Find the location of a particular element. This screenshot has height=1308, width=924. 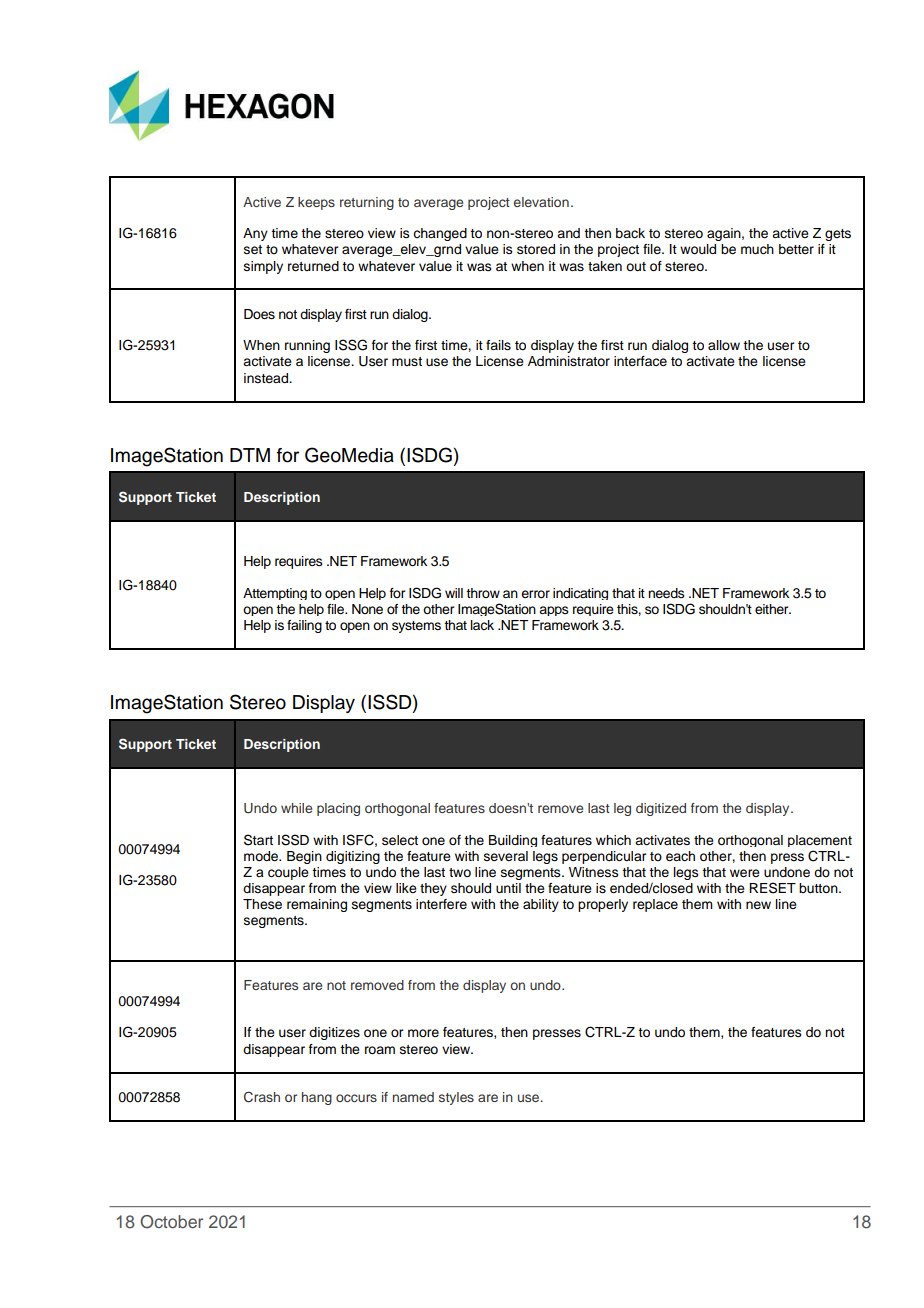

Attempting is located at coordinates (275, 594).
